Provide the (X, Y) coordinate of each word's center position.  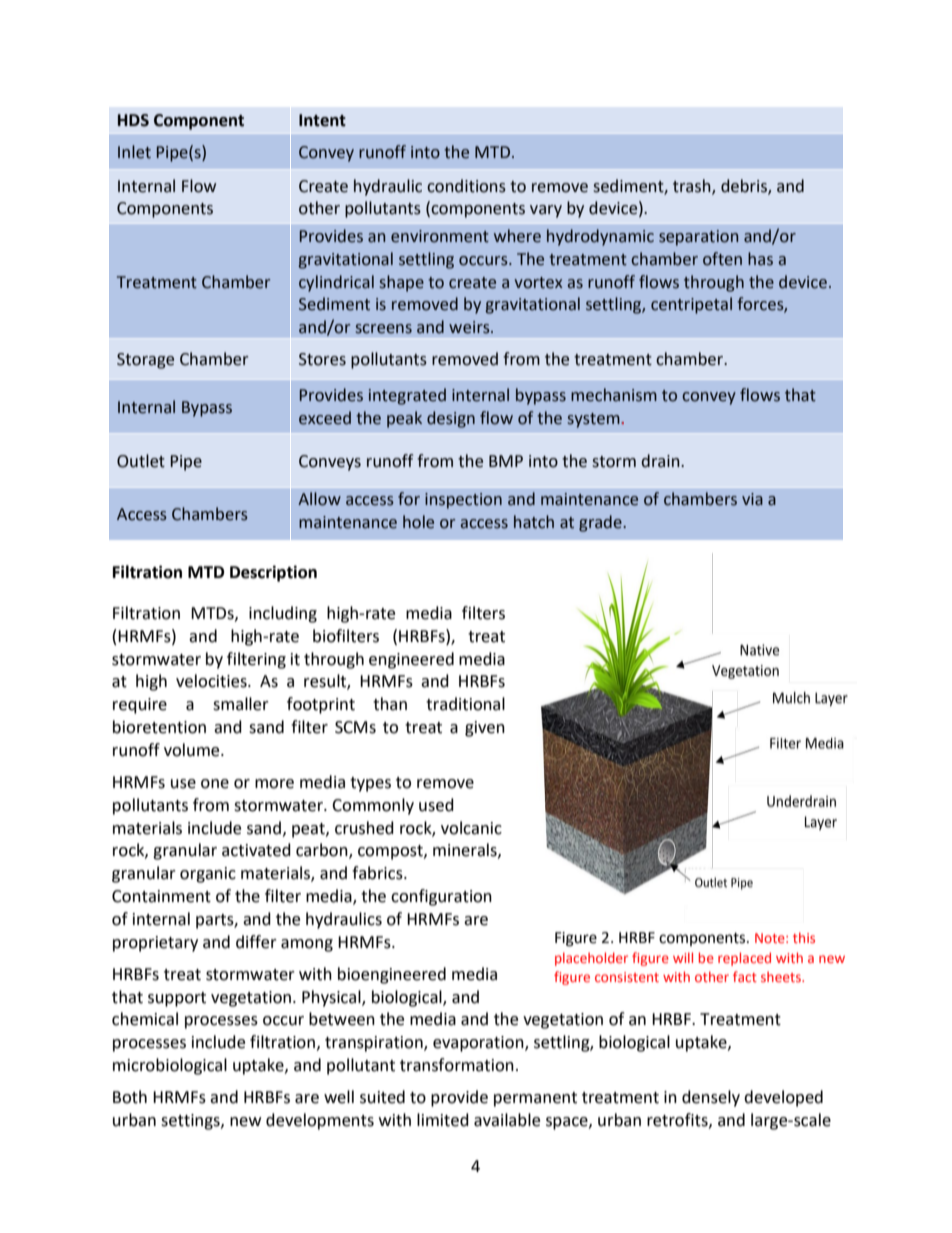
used (436, 805)
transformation (457, 1065)
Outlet (141, 461)
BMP (506, 461)
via (752, 499)
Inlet (134, 152)
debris (745, 186)
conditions (466, 186)
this (804, 937)
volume (193, 750)
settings (191, 1122)
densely (711, 1098)
